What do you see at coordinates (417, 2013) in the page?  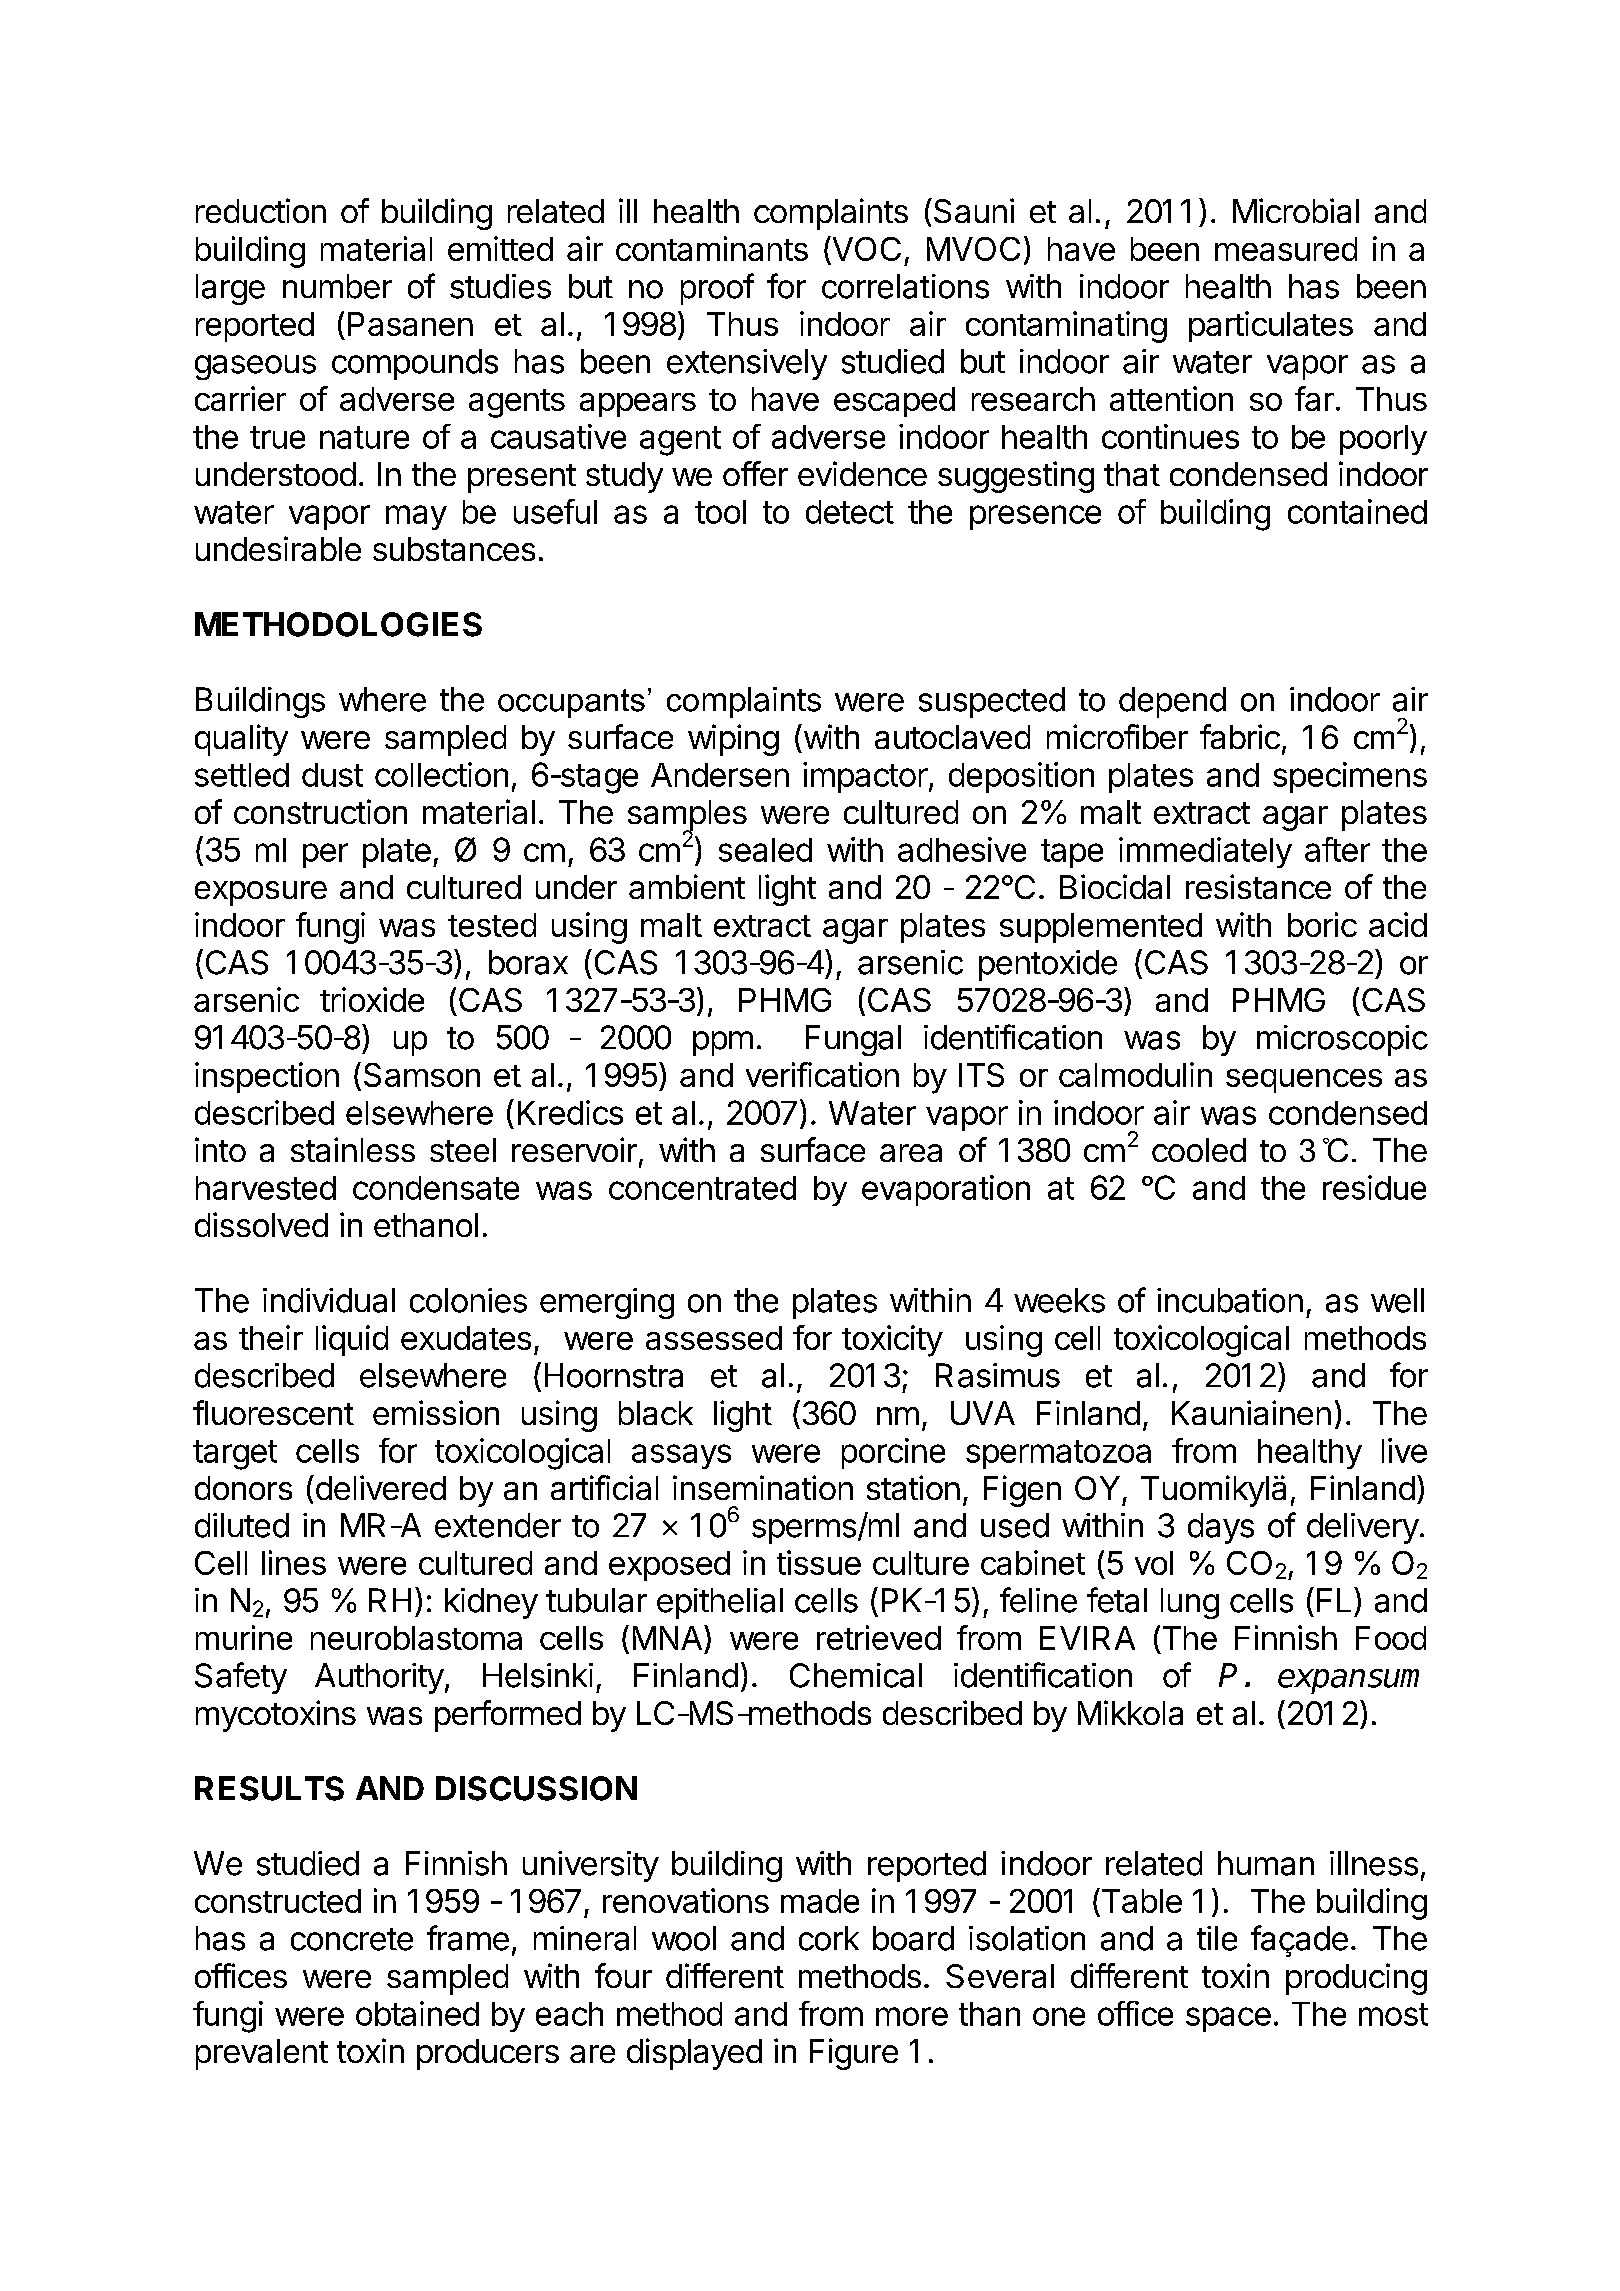 I see `obtained` at bounding box center [417, 2013].
